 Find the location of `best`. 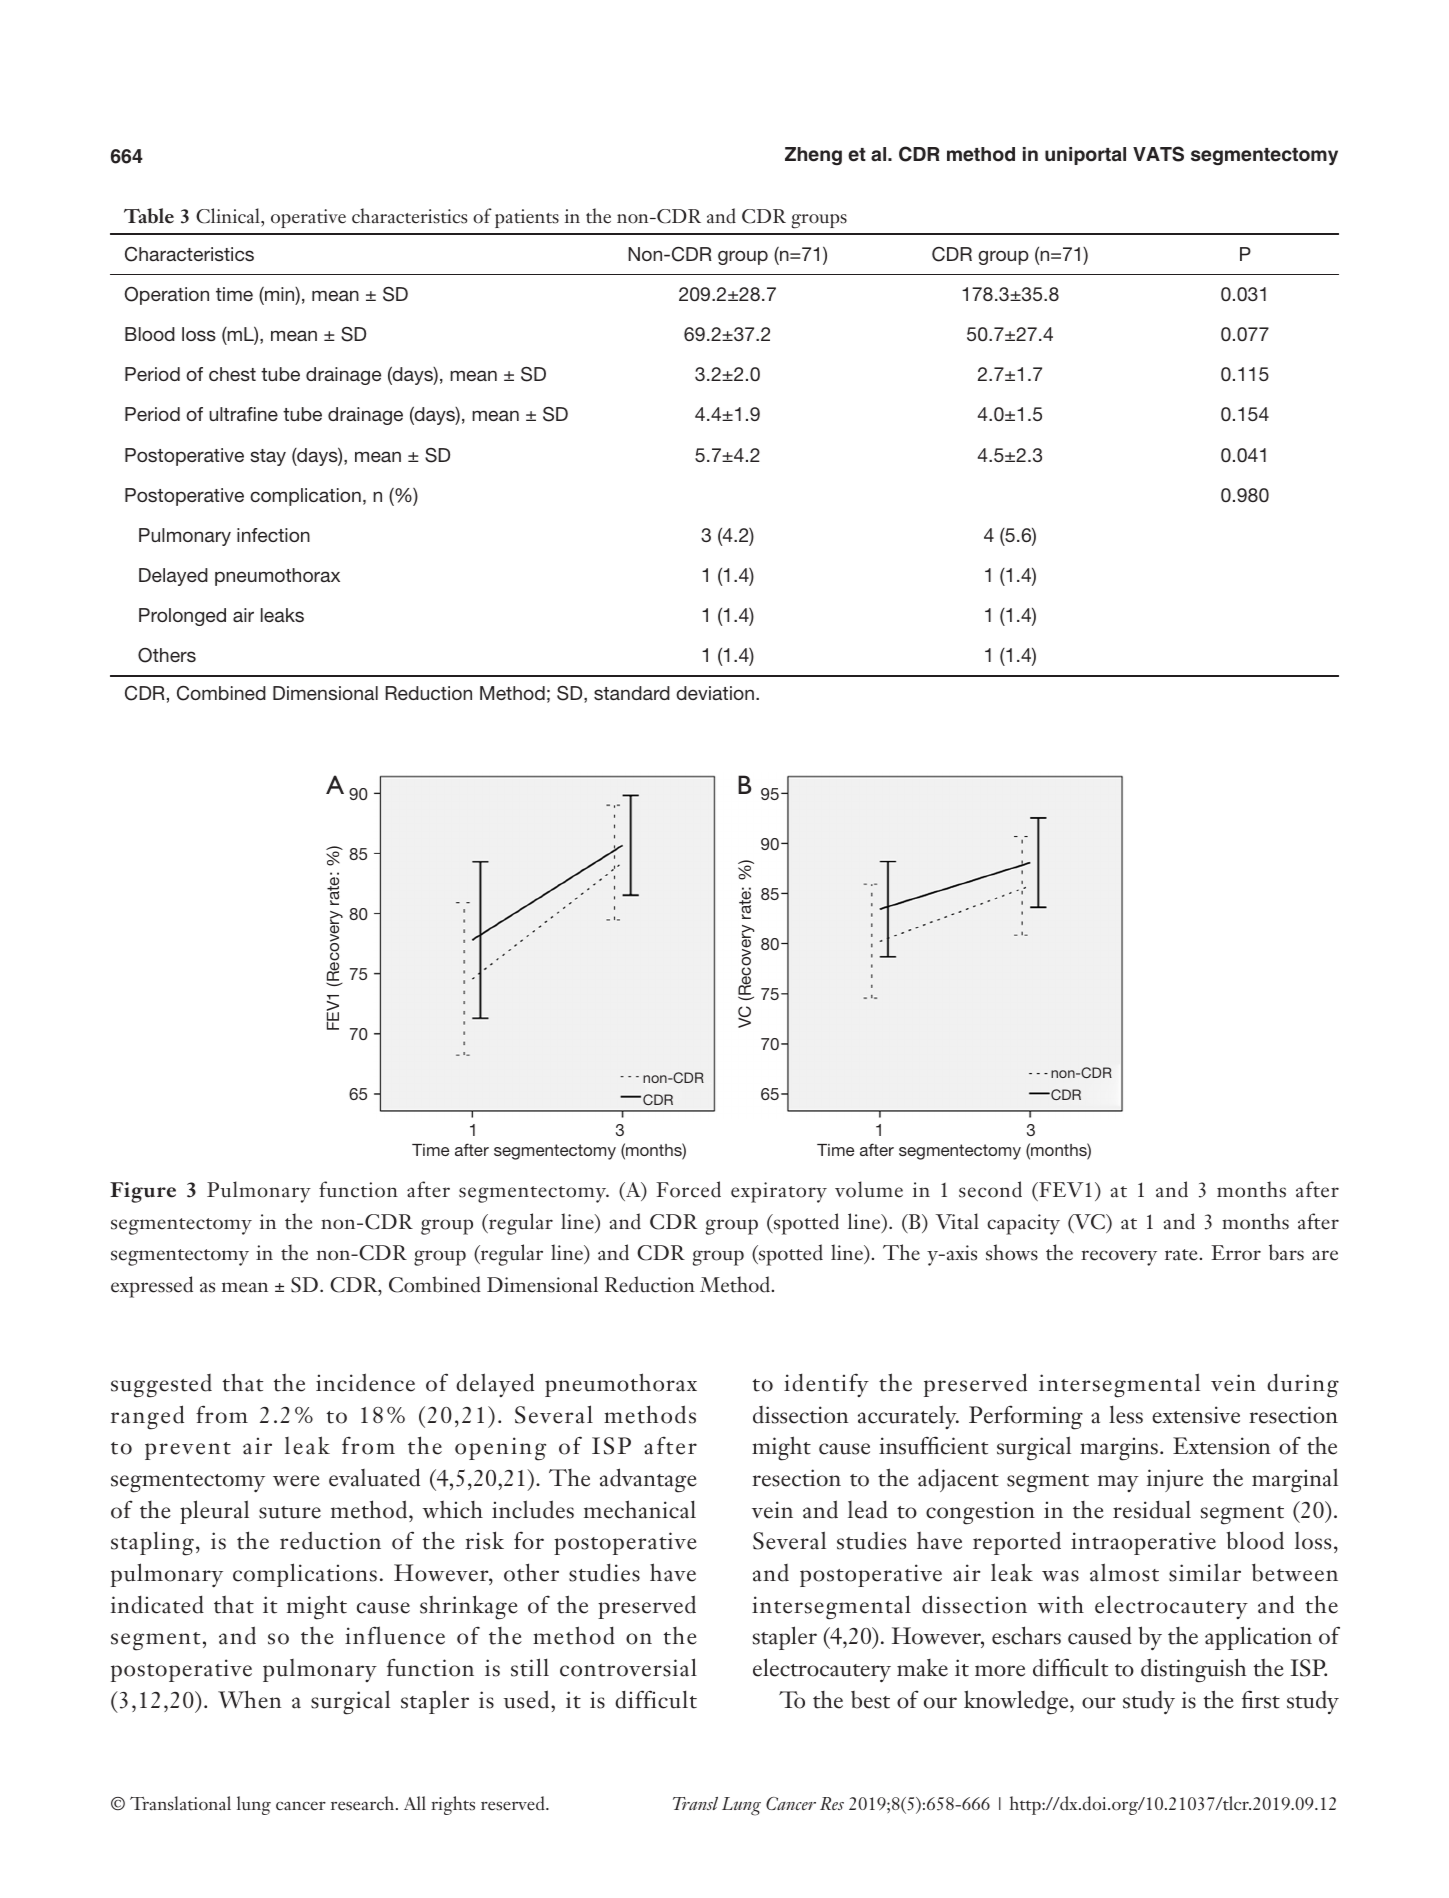

best is located at coordinates (870, 1700).
